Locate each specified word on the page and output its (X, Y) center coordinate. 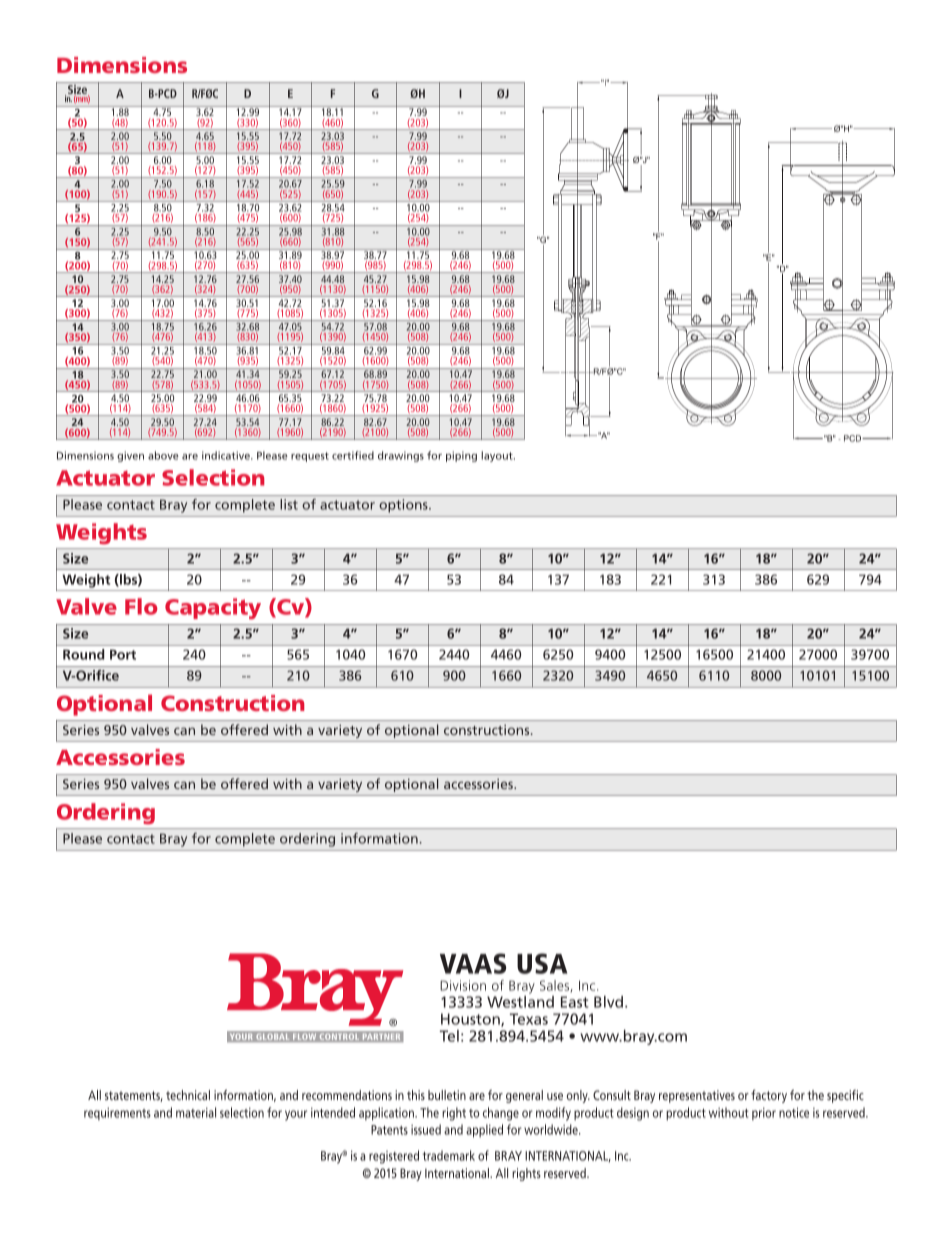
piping (461, 456)
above (163, 455)
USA (542, 963)
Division (463, 985)
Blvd (608, 1002)
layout (498, 456)
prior (764, 1113)
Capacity (213, 609)
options (405, 505)
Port (123, 654)
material (196, 1112)
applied (484, 1131)
